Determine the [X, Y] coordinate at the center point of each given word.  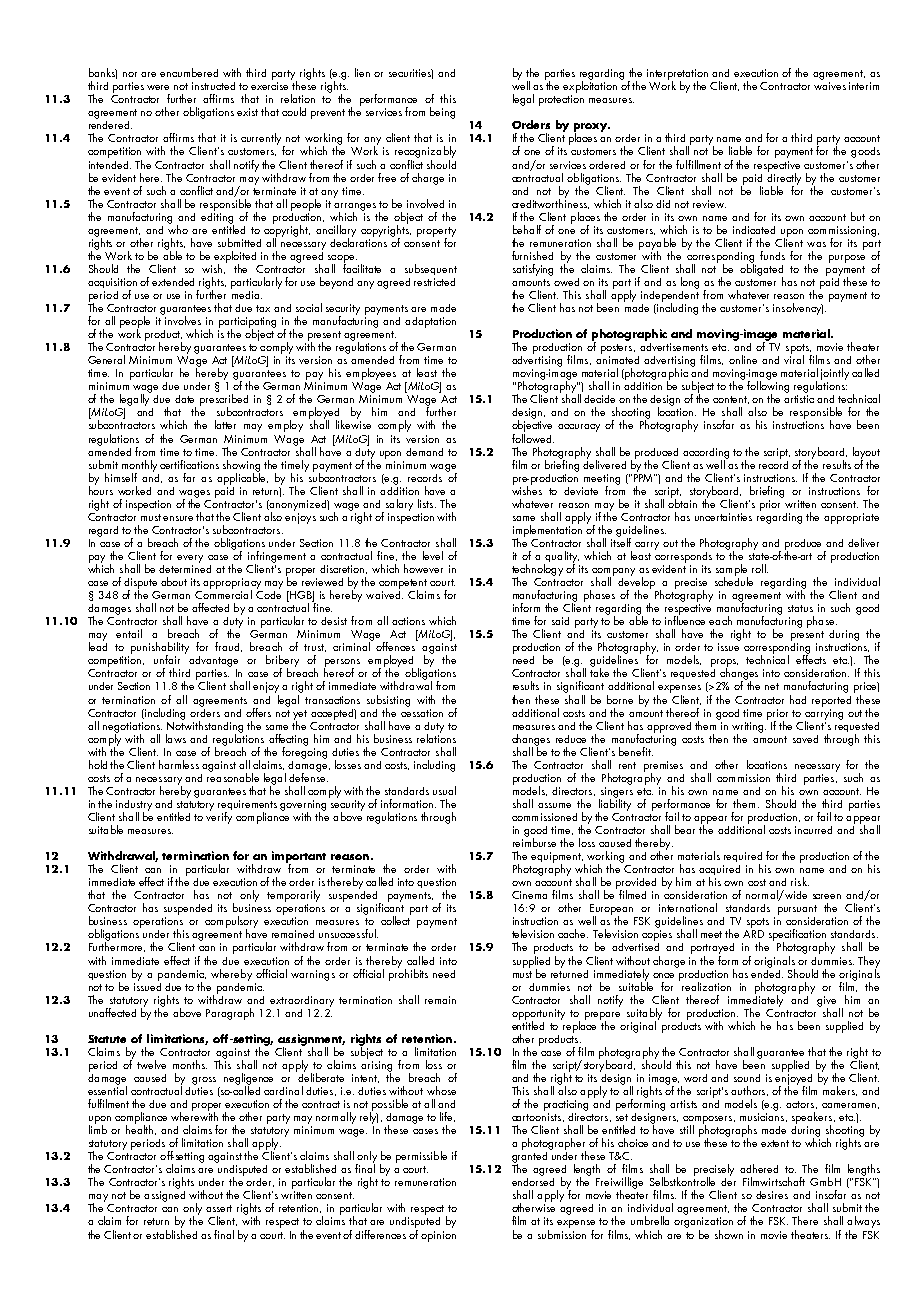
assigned [164, 1195]
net [772, 686]
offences [397, 645]
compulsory [231, 923]
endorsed [533, 1180]
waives [830, 86]
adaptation [430, 322]
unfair [167, 659]
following [768, 387]
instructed [213, 86]
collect [396, 919]
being [442, 113]
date [184, 399]
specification [797, 936]
